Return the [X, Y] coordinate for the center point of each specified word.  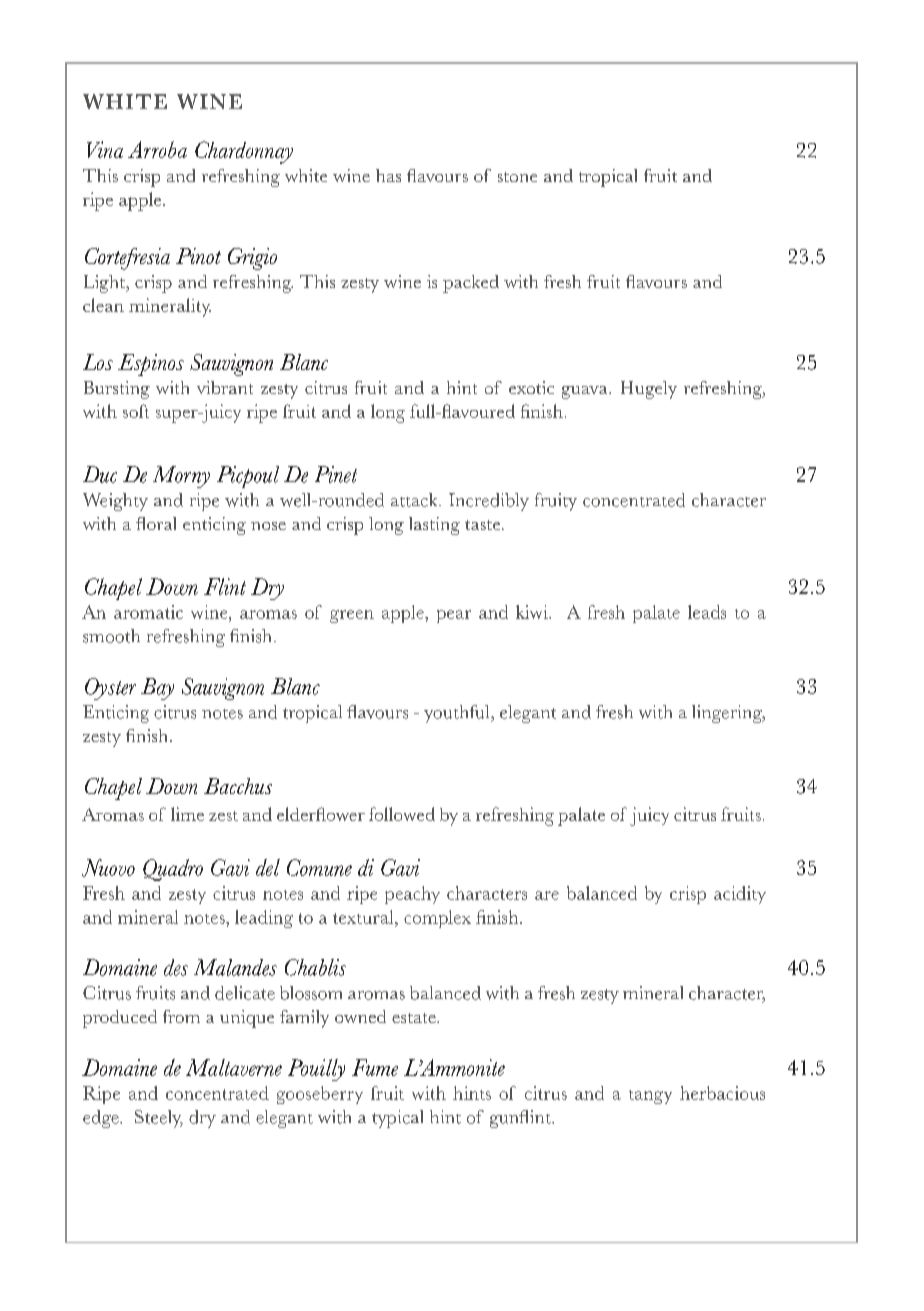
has [388, 175]
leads [707, 612]
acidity [740, 895]
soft [136, 411]
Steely [159, 1119]
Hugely [649, 390]
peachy [412, 895]
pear [454, 616]
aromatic [148, 612]
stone [517, 177]
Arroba [157, 149]
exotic [531, 387]
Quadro [173, 870]
